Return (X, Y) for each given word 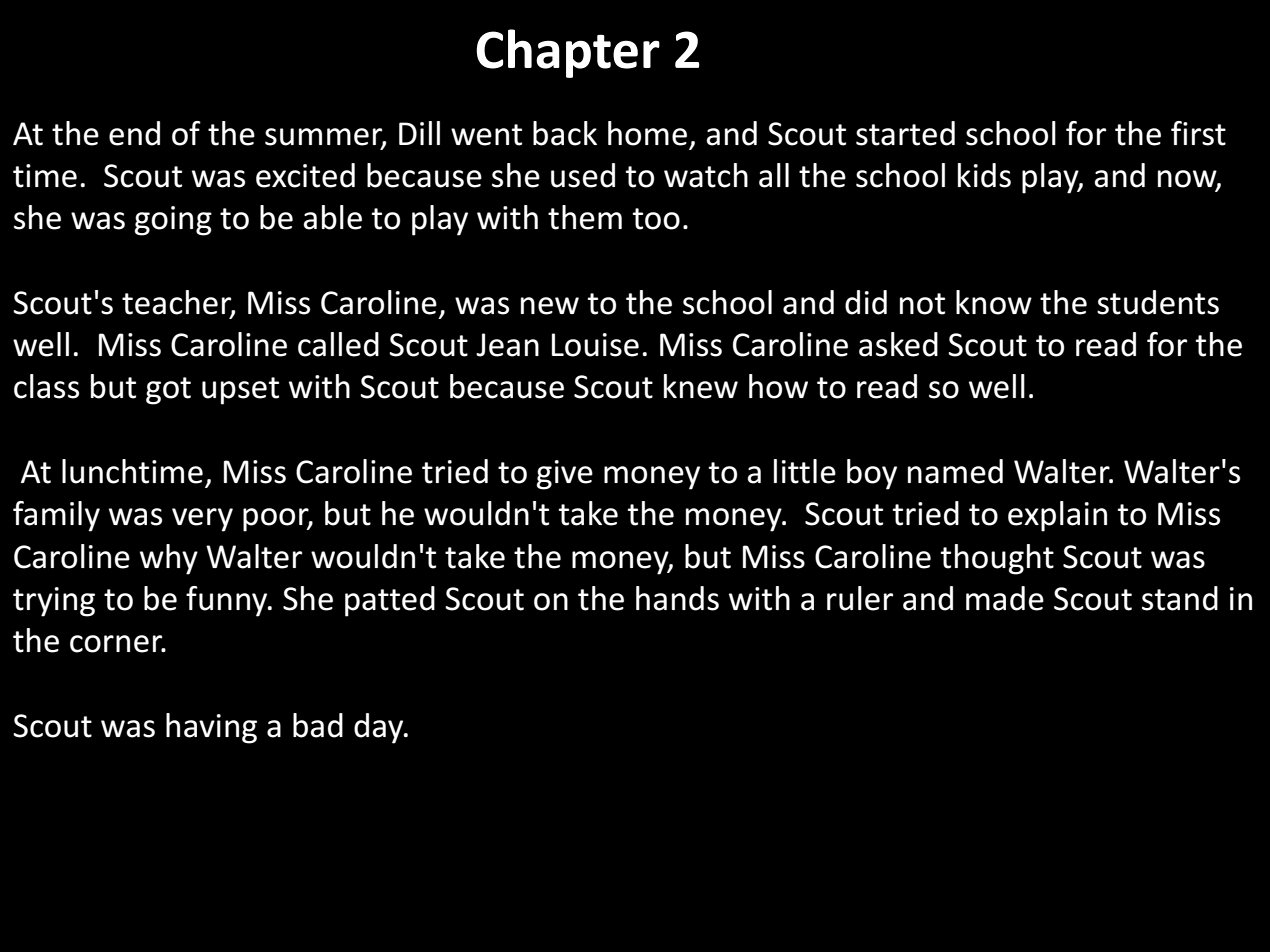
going (173, 221)
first (1198, 133)
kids (984, 175)
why (169, 559)
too (656, 219)
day (380, 728)
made (1005, 598)
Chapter (568, 53)
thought (997, 559)
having (211, 728)
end (134, 133)
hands (677, 598)
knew (701, 386)
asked (898, 344)
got (168, 391)
